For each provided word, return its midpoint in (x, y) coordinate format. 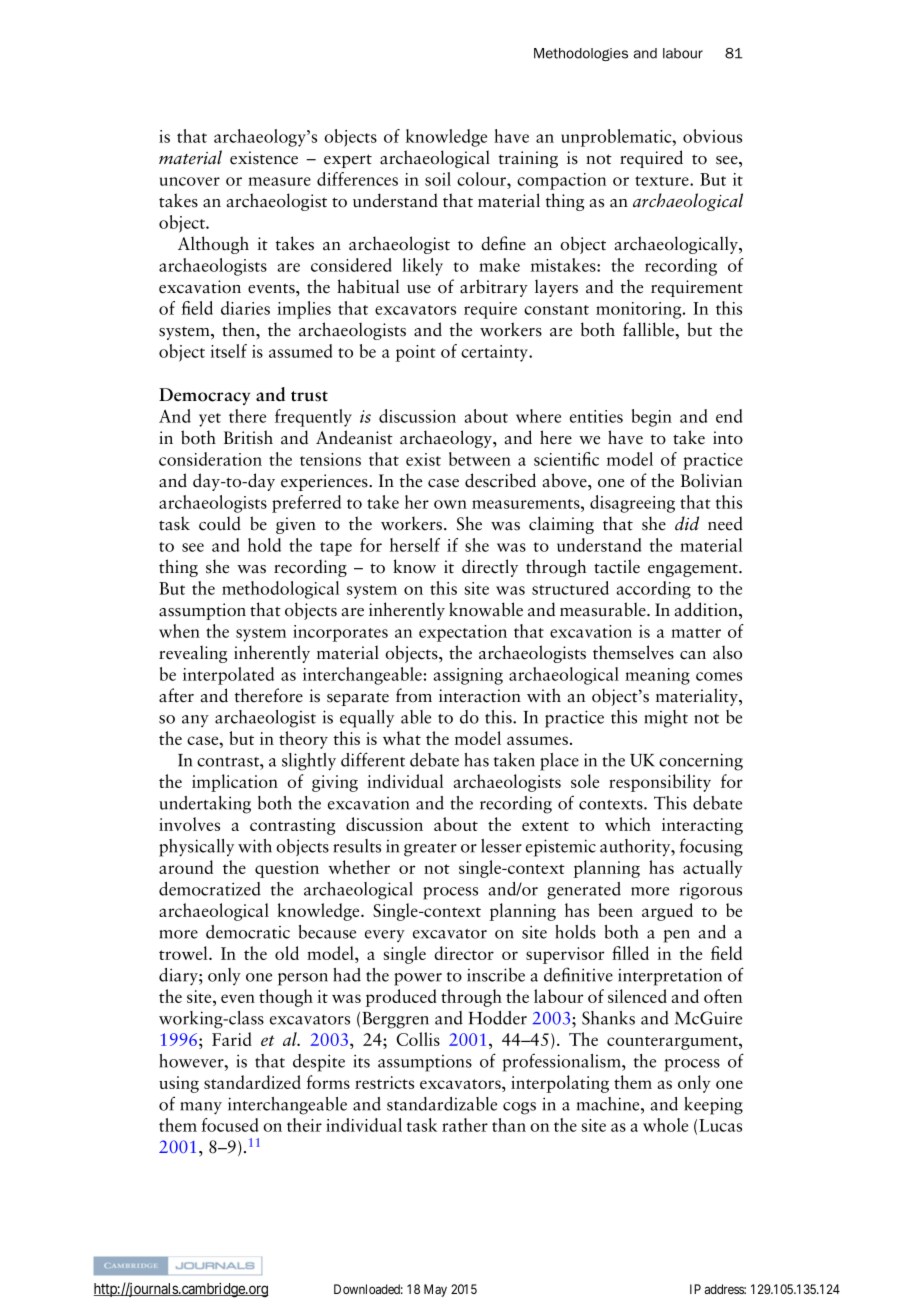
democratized (210, 889)
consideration (210, 459)
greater (430, 850)
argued (667, 912)
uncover (190, 181)
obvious (712, 136)
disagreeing (632, 504)
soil (438, 179)
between (480, 459)
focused (229, 1125)
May (435, 1290)
